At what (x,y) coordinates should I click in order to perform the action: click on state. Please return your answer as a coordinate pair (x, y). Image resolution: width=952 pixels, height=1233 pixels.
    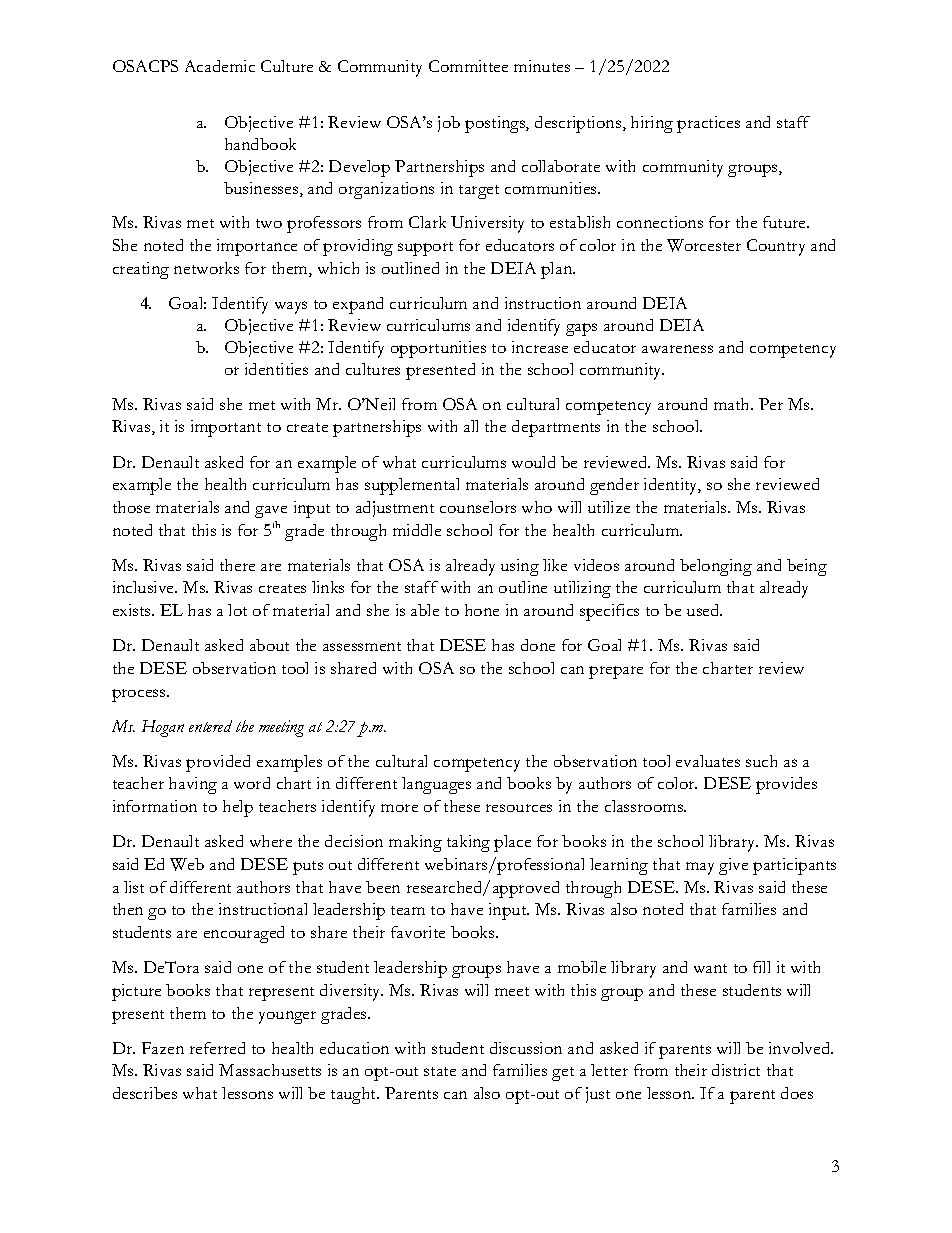
    Looking at the image, I should click on (440, 1071).
